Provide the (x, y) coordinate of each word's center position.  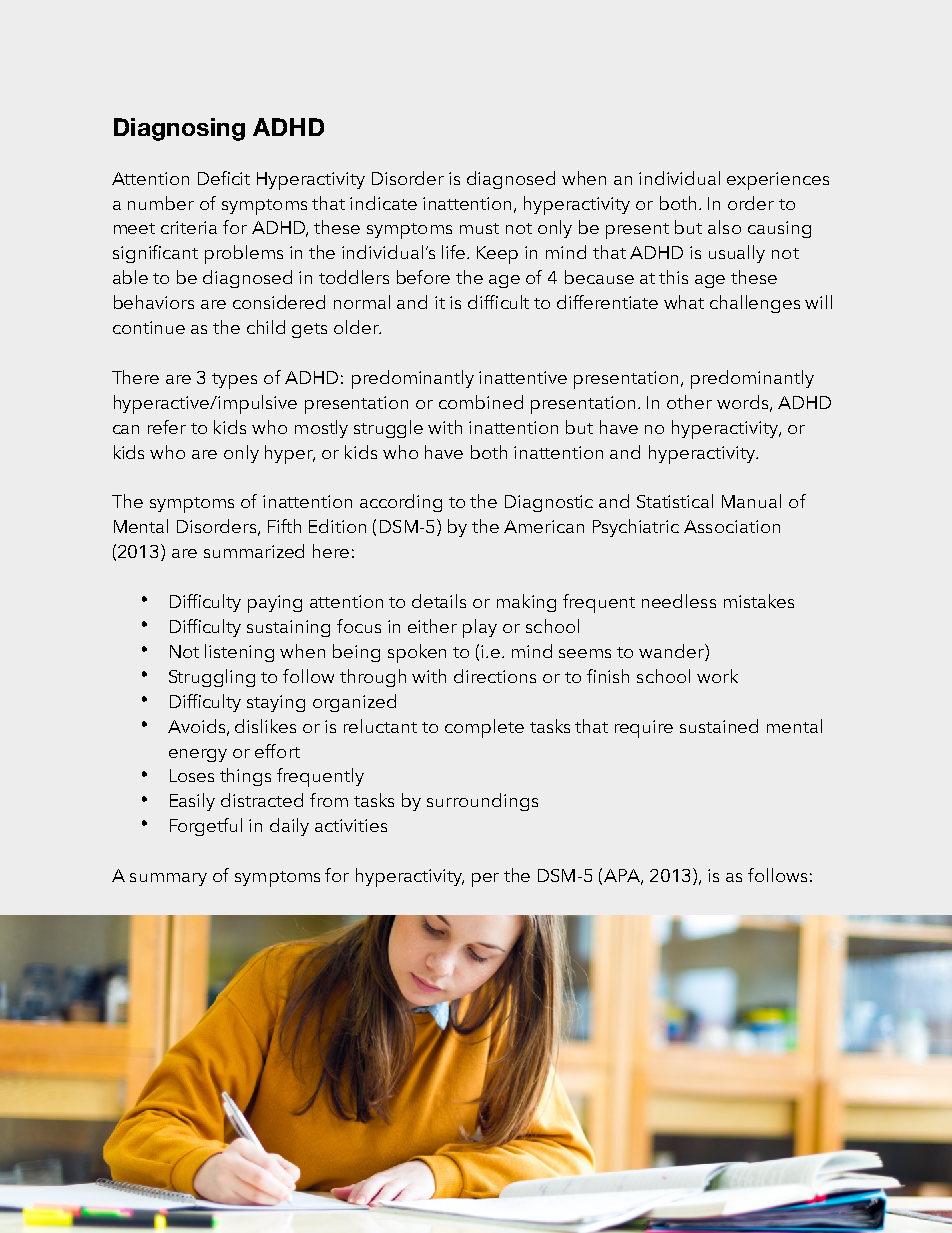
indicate (383, 203)
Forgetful (206, 827)
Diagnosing (179, 129)
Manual (751, 501)
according (401, 503)
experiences (778, 181)
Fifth (284, 526)
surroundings (482, 802)
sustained (719, 726)
